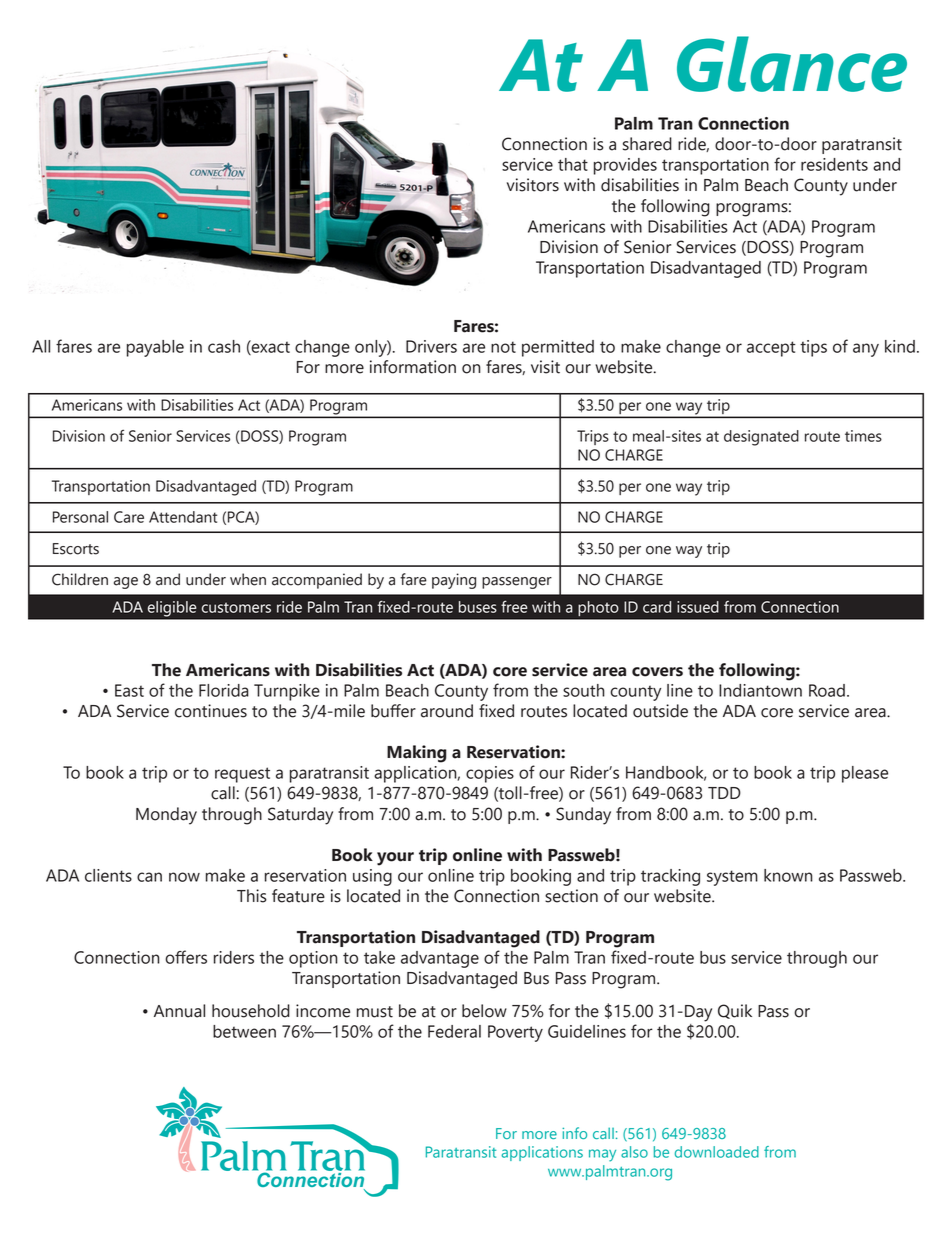 This screenshot has height=1233, width=952. Describe the element at coordinates (602, 1155) in the screenshot. I see `may` at that location.
